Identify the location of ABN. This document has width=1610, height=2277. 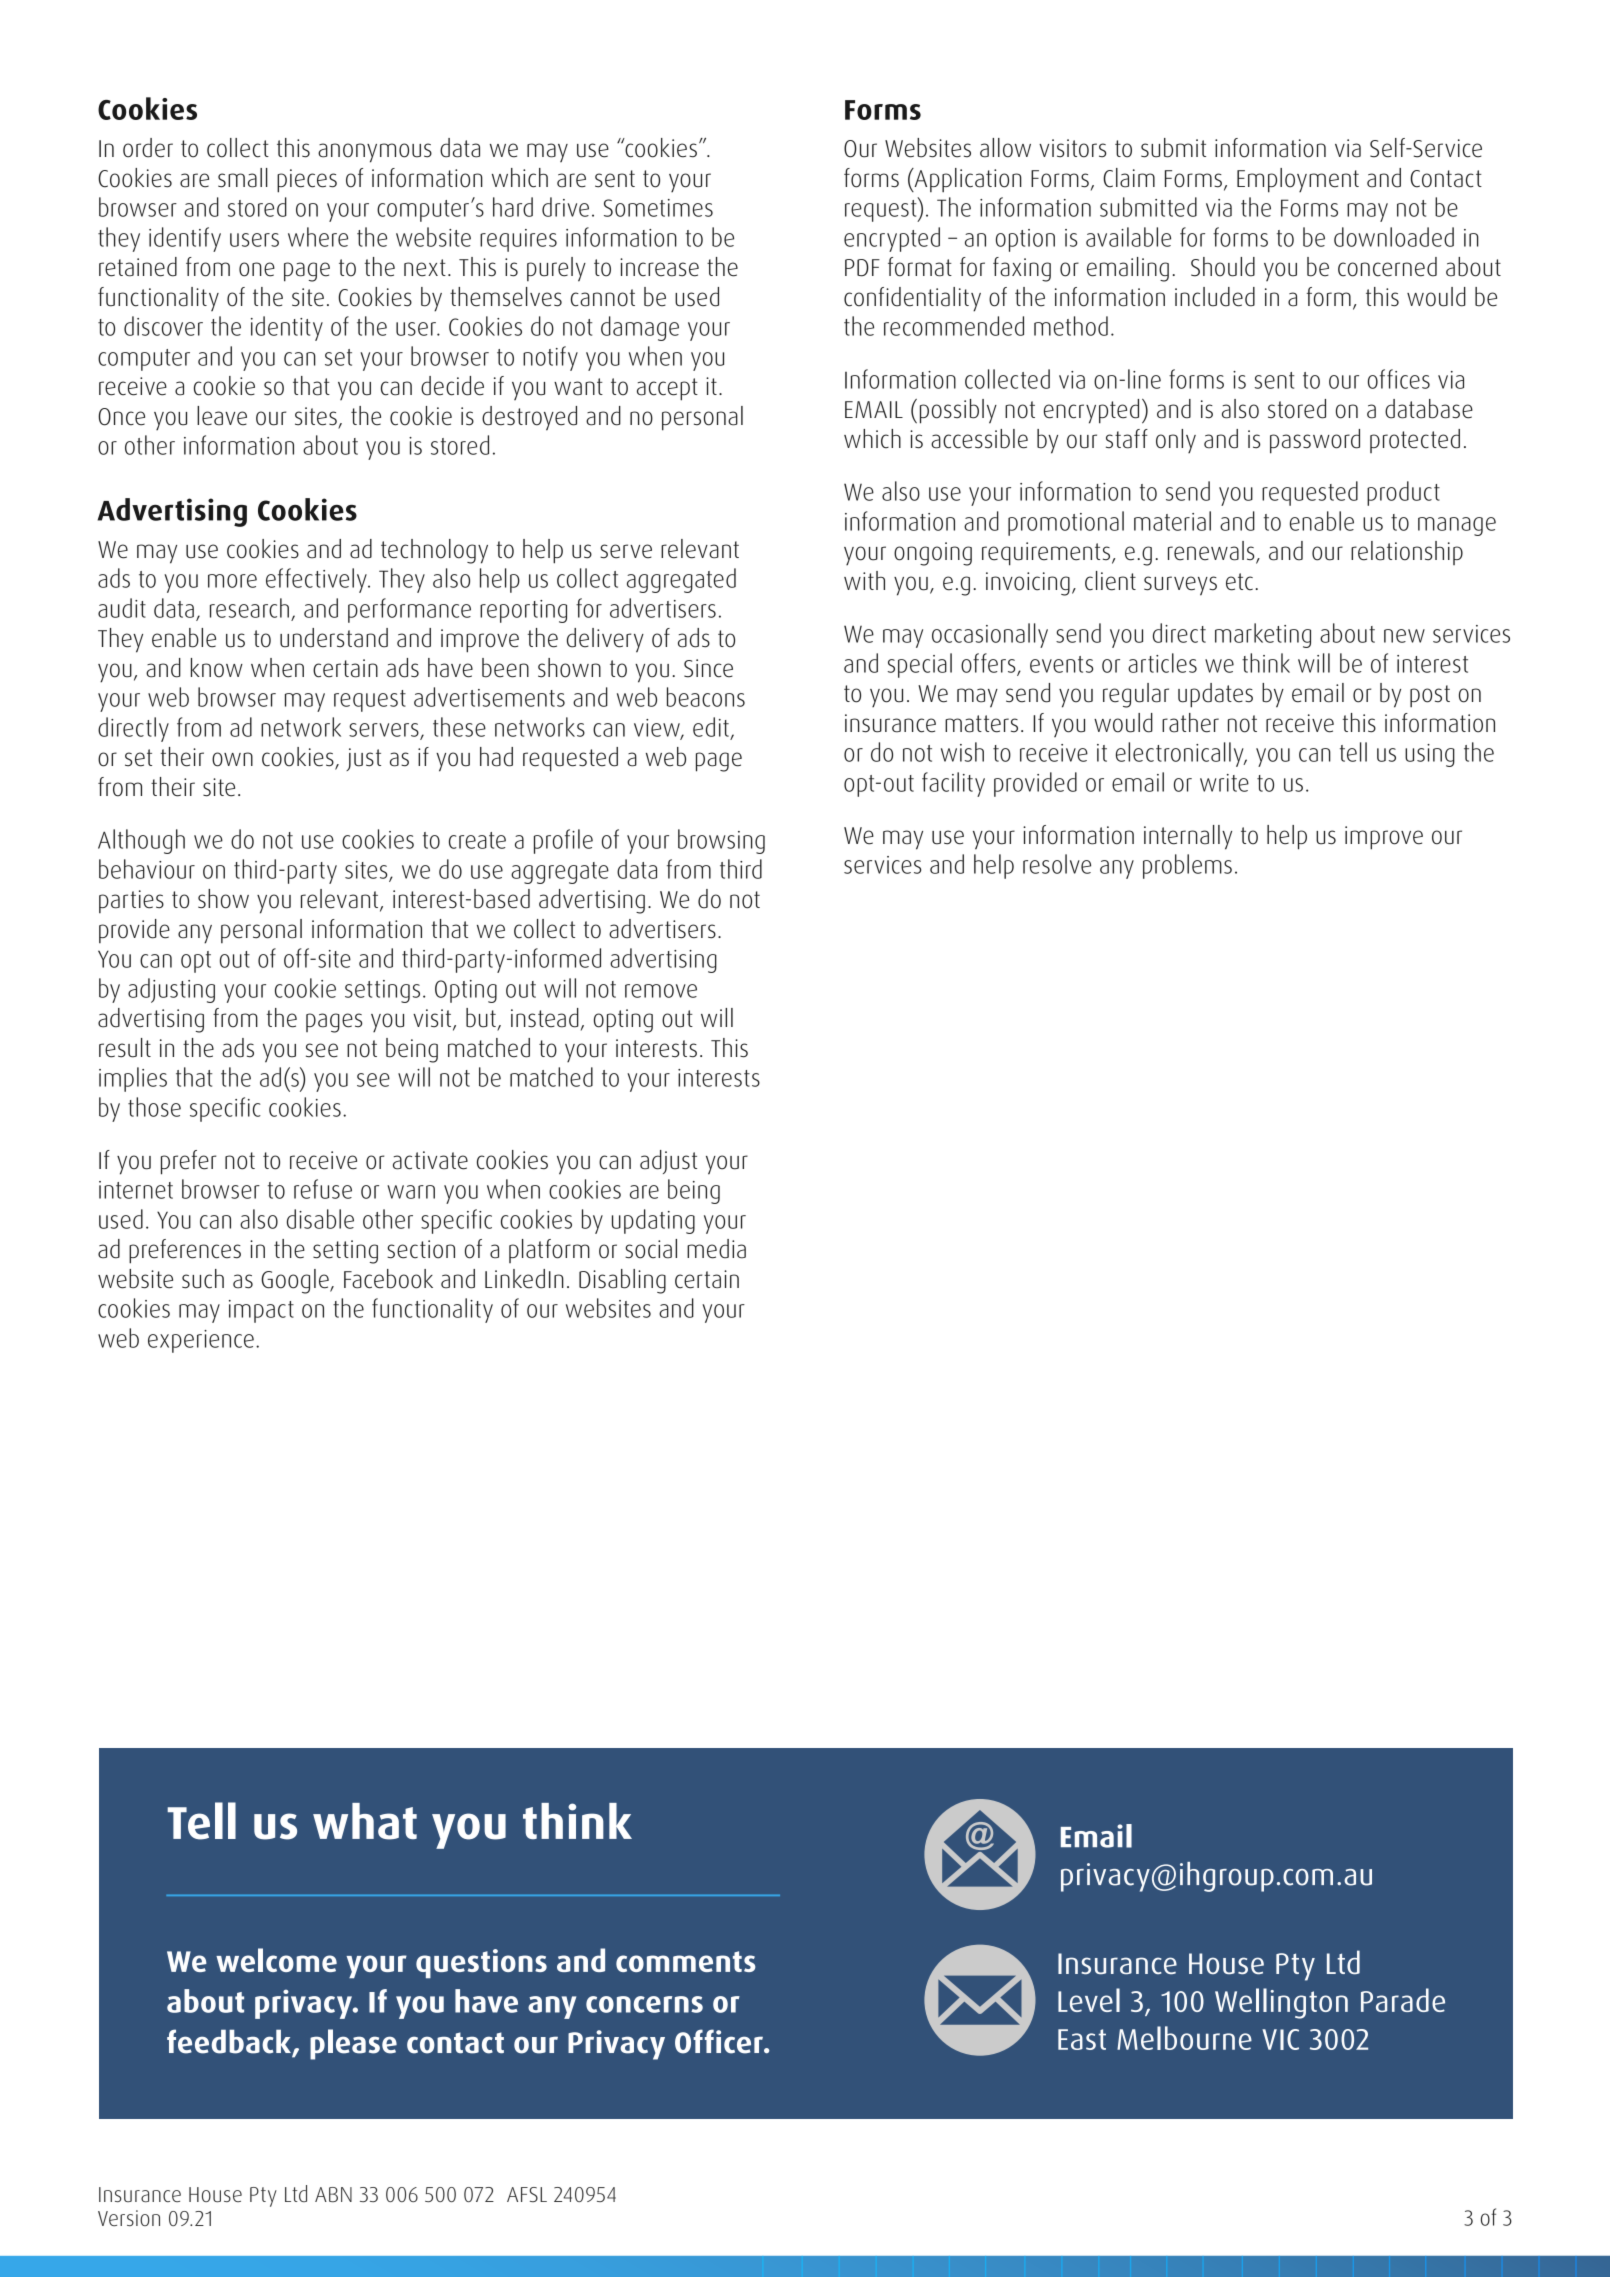
(333, 2194).
